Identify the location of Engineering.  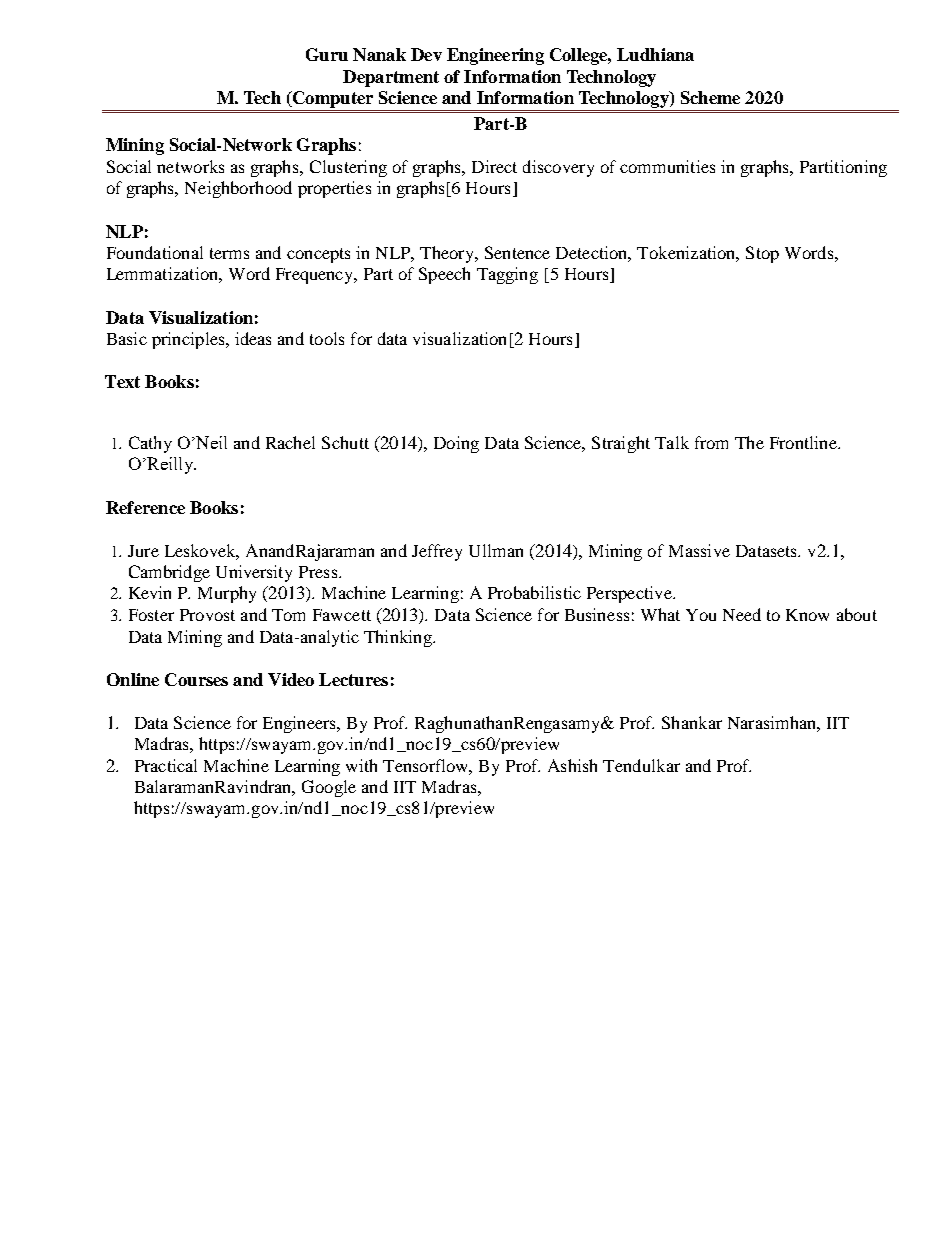
(495, 56).
